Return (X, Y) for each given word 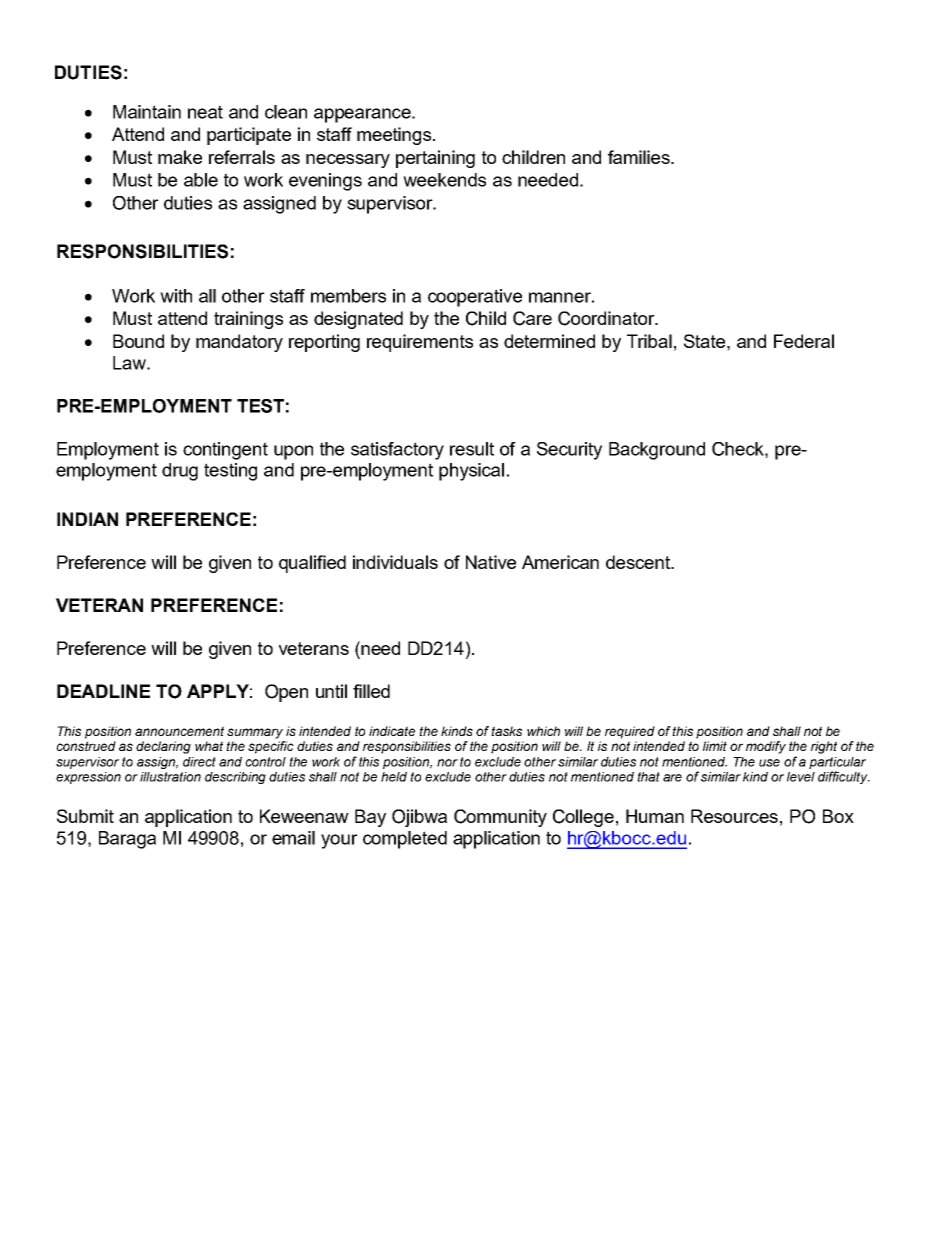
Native (491, 562)
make (180, 157)
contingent (225, 451)
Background (657, 451)
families (640, 157)
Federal (804, 341)
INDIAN (87, 519)
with (176, 296)
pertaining (435, 159)
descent (639, 562)
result (472, 449)
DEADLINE (103, 691)
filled (371, 691)
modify (766, 747)
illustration (170, 777)
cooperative (475, 298)
